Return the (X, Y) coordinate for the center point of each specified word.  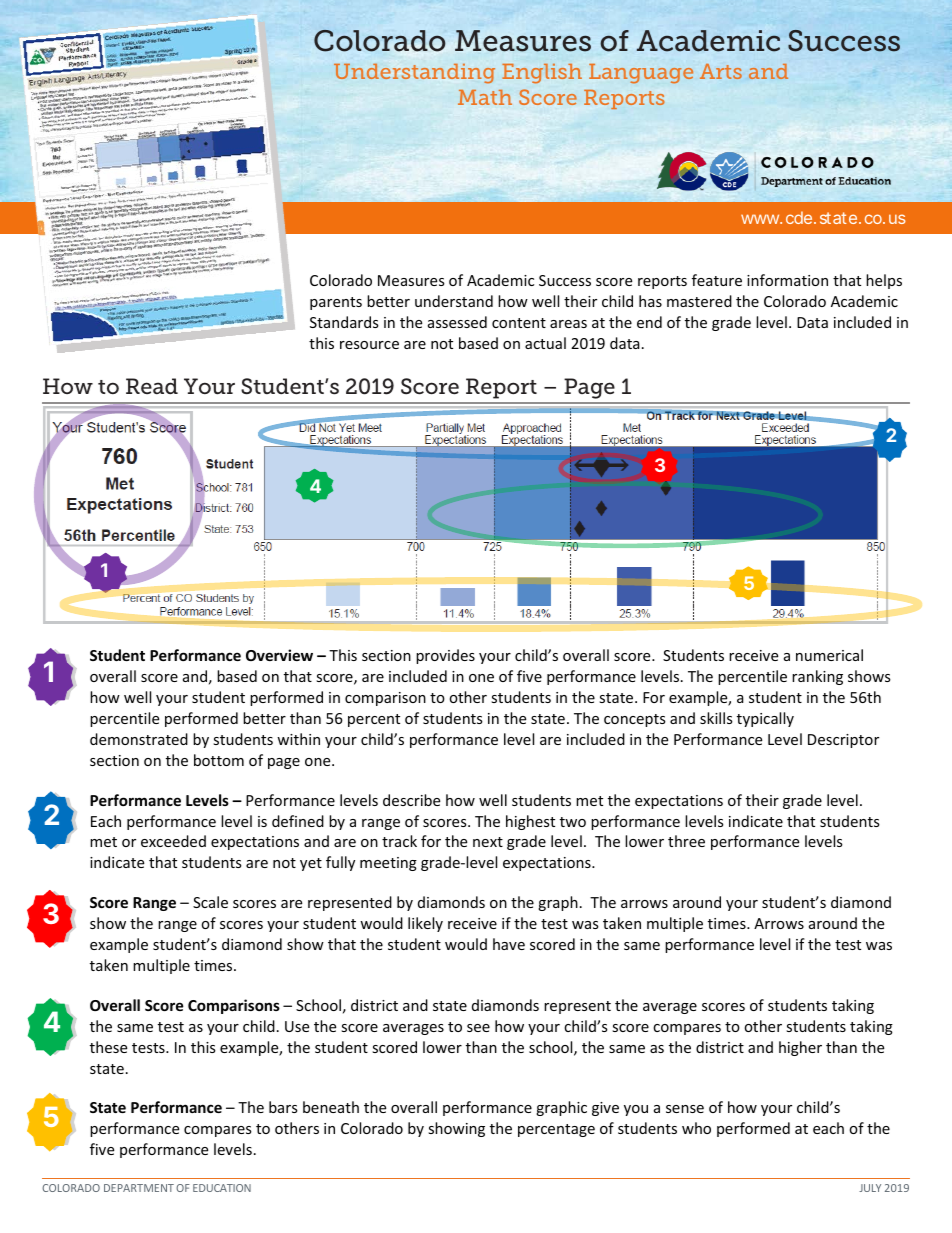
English (542, 74)
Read (152, 386)
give (605, 1109)
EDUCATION (222, 1188)
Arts (721, 71)
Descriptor (843, 741)
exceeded (173, 841)
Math (485, 97)
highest (530, 822)
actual (545, 343)
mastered (699, 301)
